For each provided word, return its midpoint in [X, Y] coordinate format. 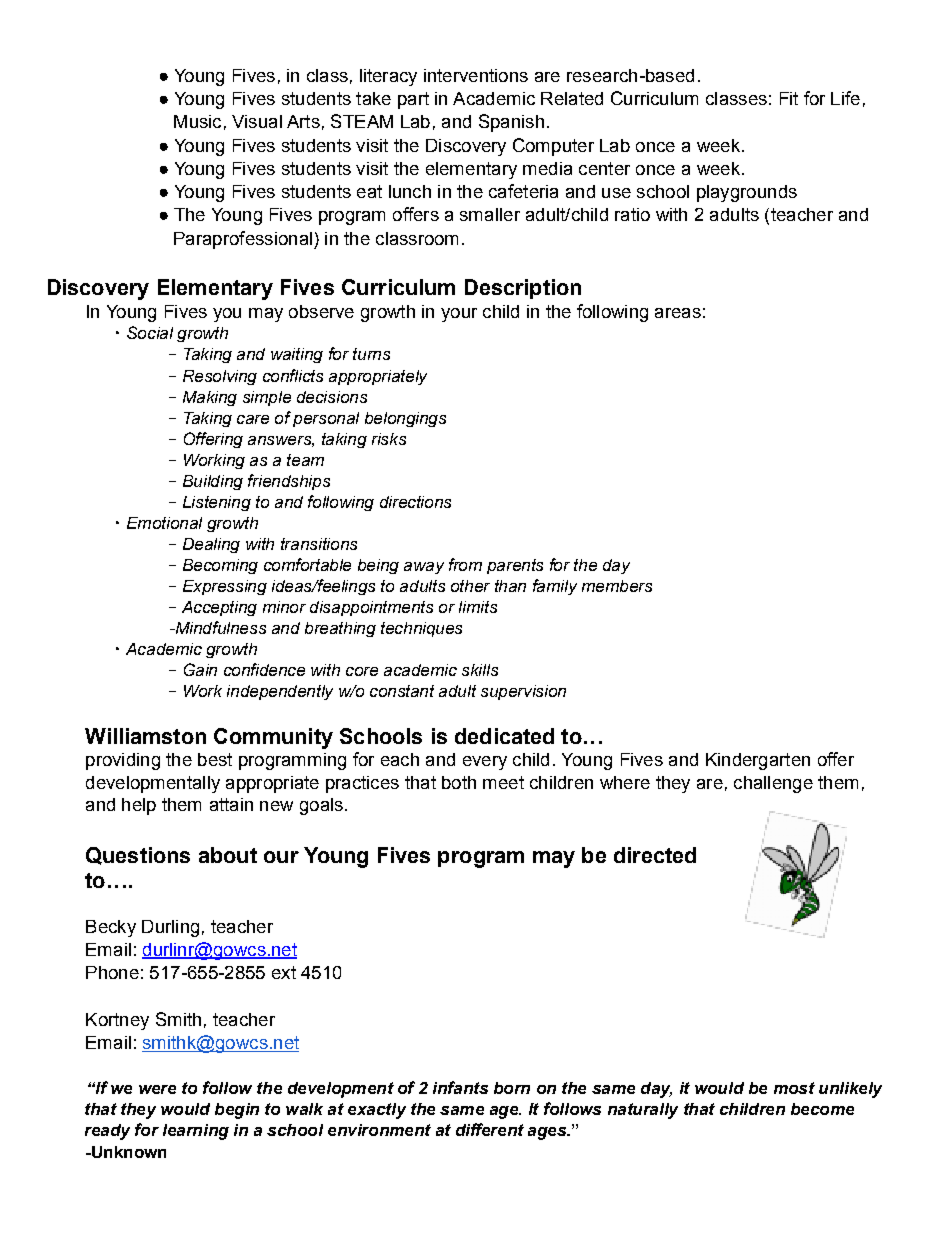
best [215, 759]
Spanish [511, 123]
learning [196, 1132]
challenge [773, 784]
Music [197, 121]
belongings [405, 419]
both [459, 782]
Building [213, 482]
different [490, 1129]
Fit [789, 98]
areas [678, 313]
